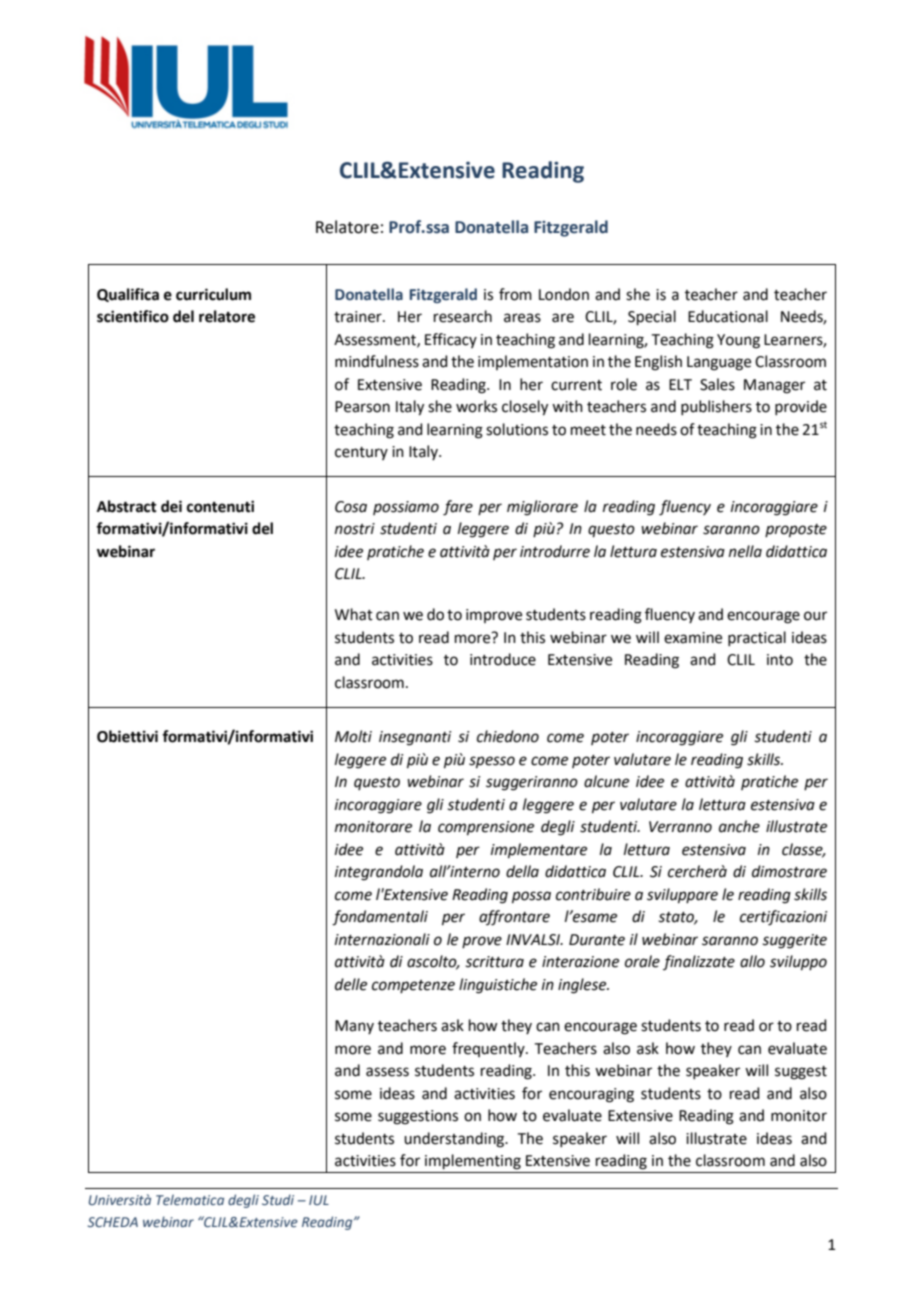 Image resolution: width=924 pixels, height=1308 pixels. What do you see at coordinates (503, 659) in the page?
I see `introduce` at bounding box center [503, 659].
